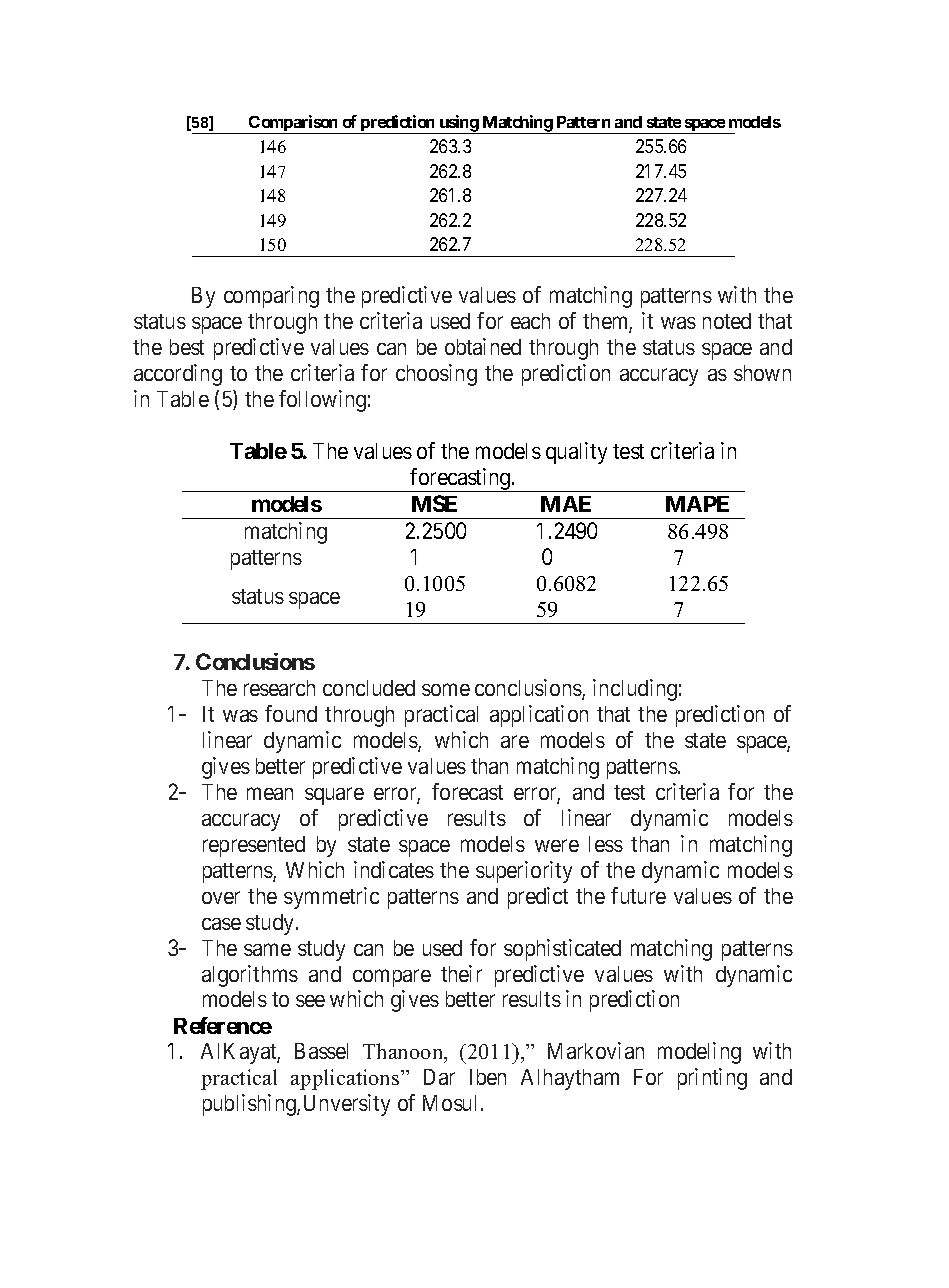  What do you see at coordinates (762, 373) in the screenshot?
I see `shown` at bounding box center [762, 373].
